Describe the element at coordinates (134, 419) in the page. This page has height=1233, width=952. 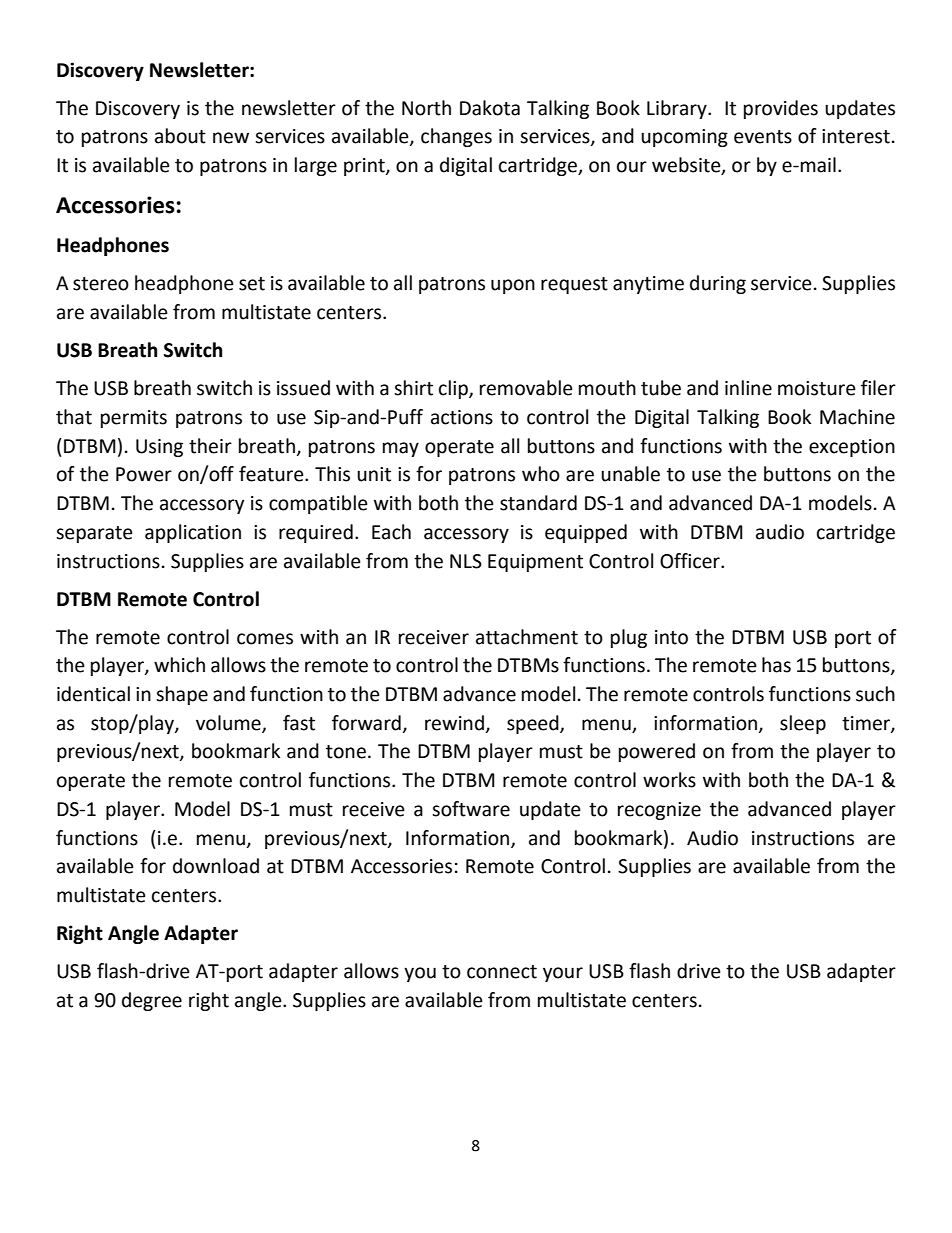
I see `permits` at that location.
